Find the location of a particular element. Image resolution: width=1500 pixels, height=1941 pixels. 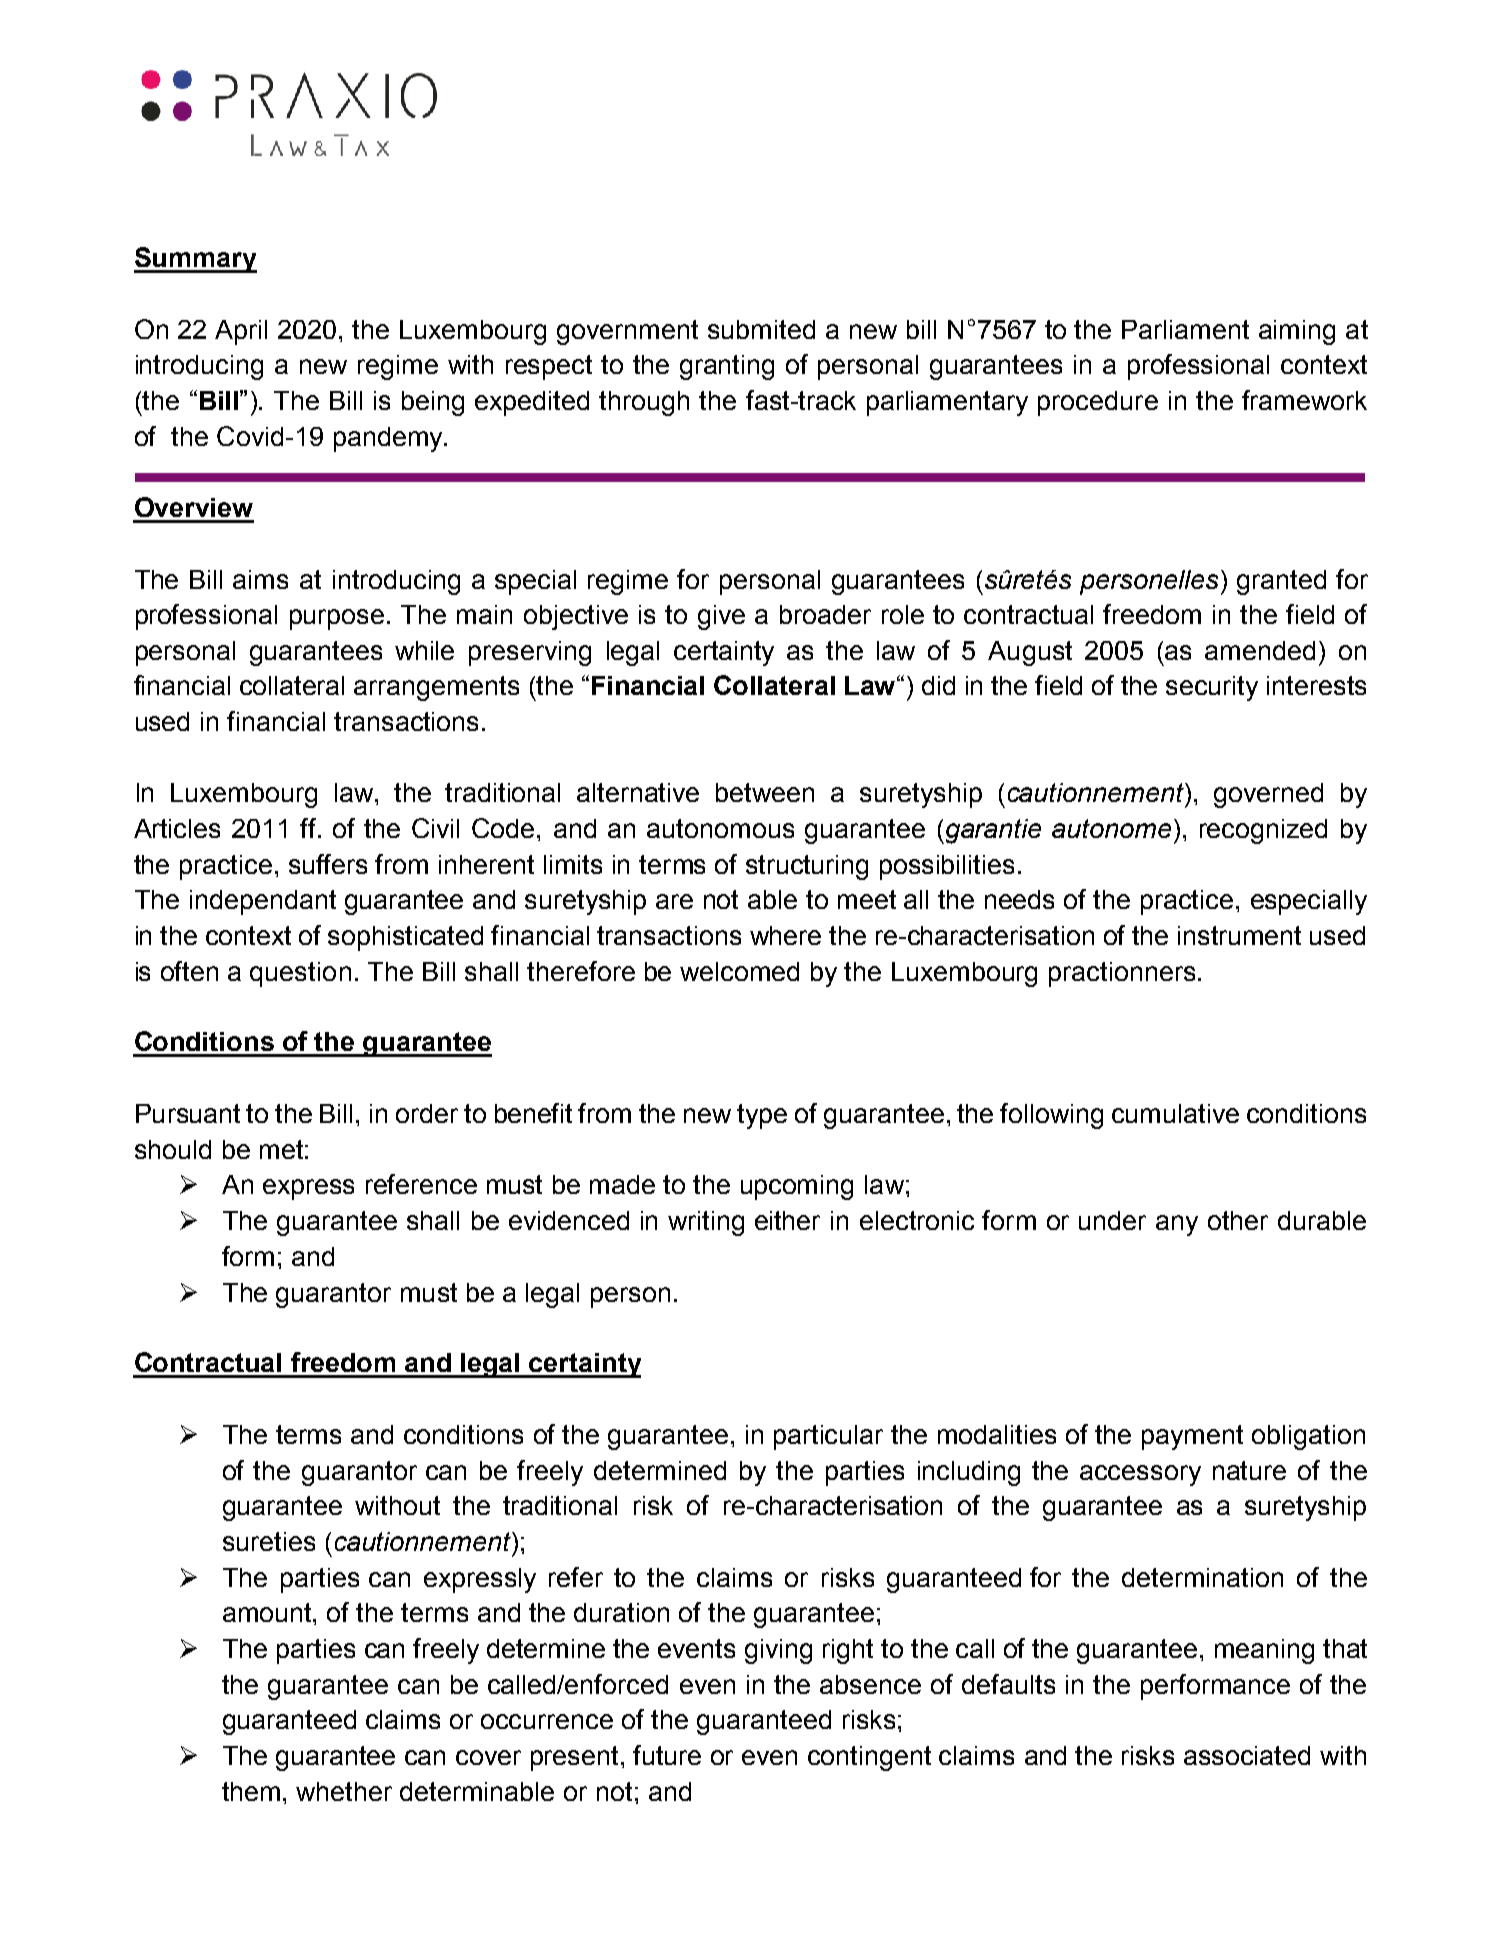

purpose is located at coordinates (337, 619).
